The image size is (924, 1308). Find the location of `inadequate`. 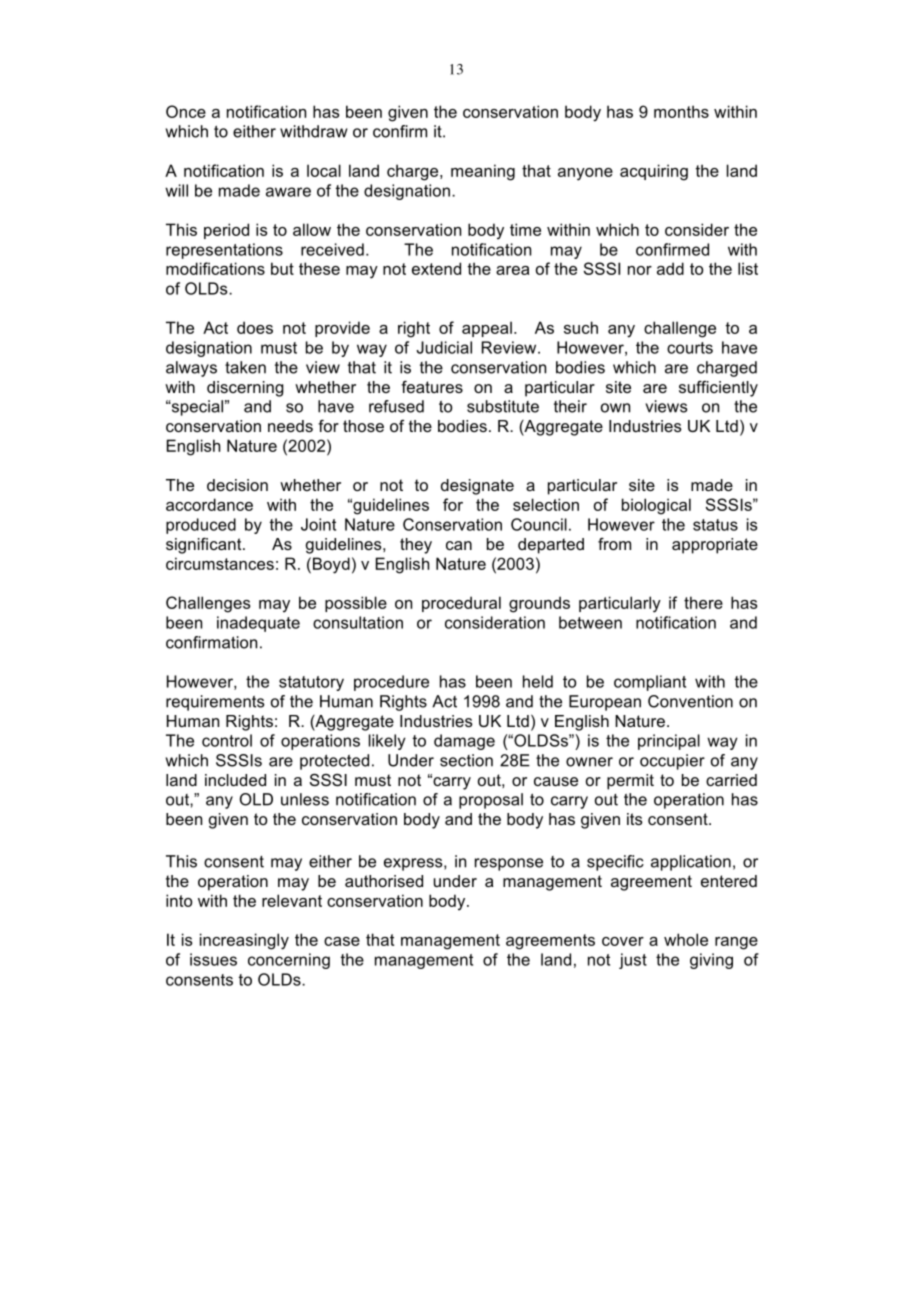

inadequate is located at coordinates (258, 624).
